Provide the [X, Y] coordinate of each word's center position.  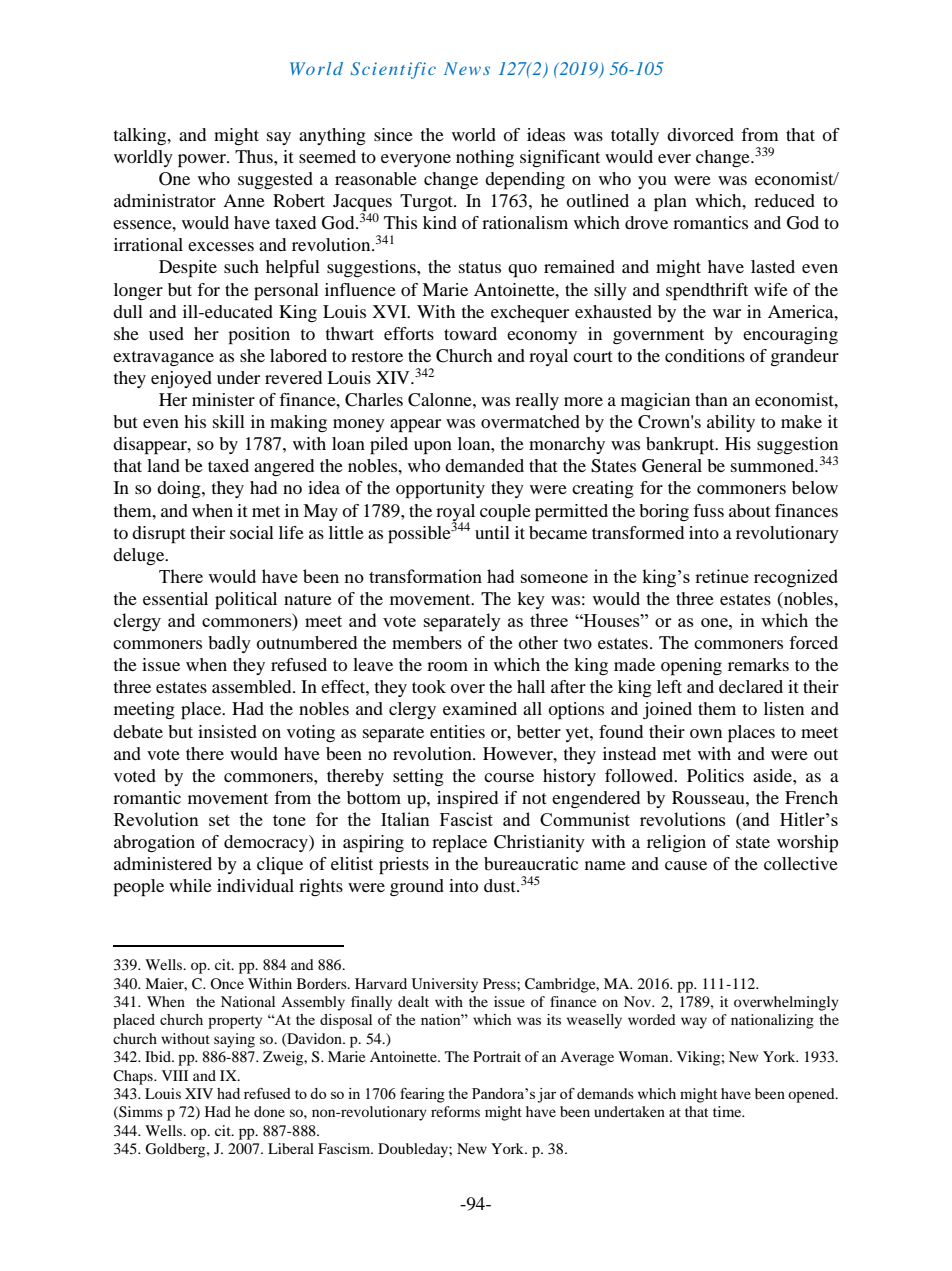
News [467, 68]
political [246, 601]
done [269, 1111]
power [203, 161]
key [531, 600]
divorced [700, 134]
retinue [722, 576]
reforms [455, 1111]
